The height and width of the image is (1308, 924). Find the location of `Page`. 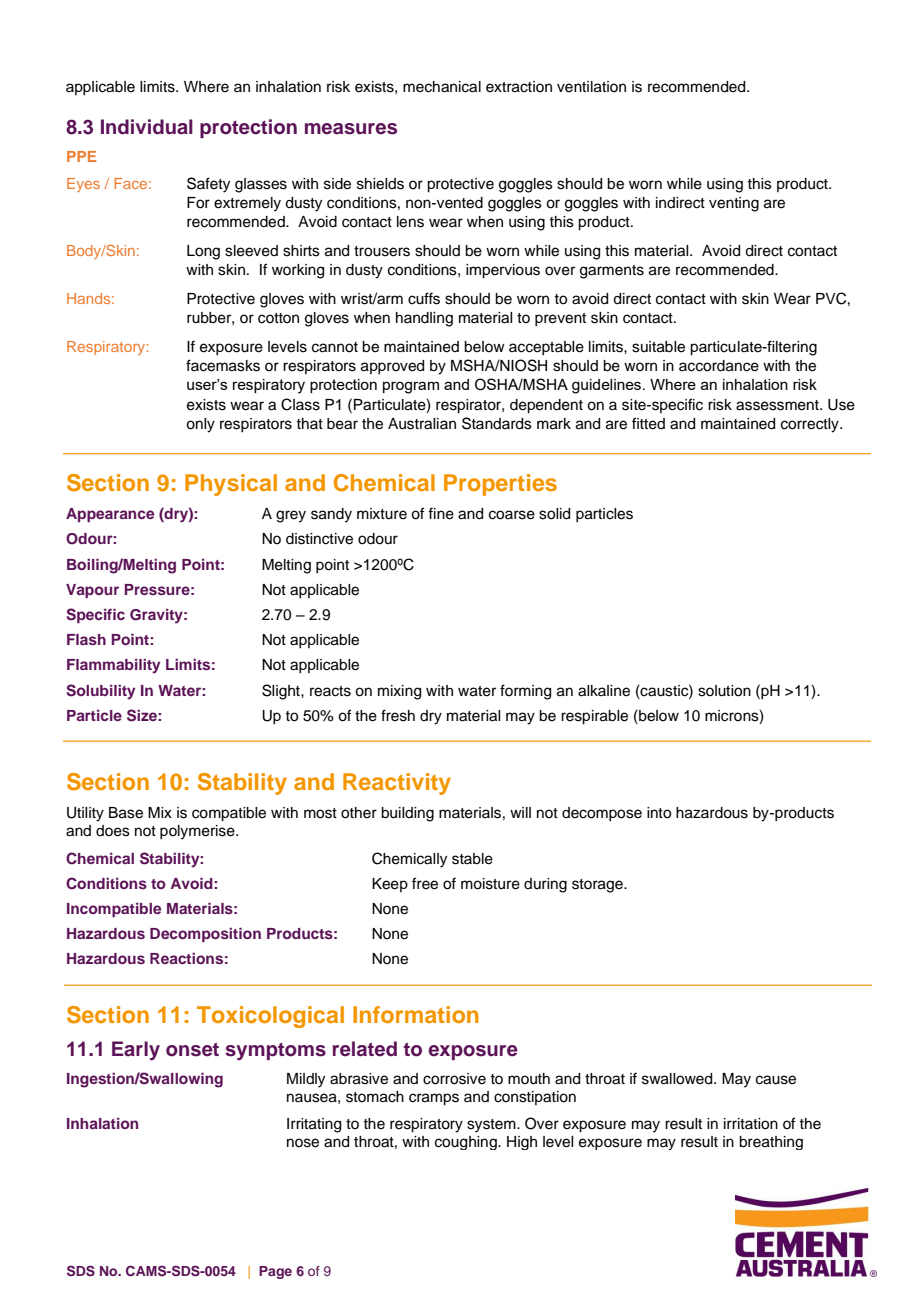

Page is located at coordinates (275, 1272).
